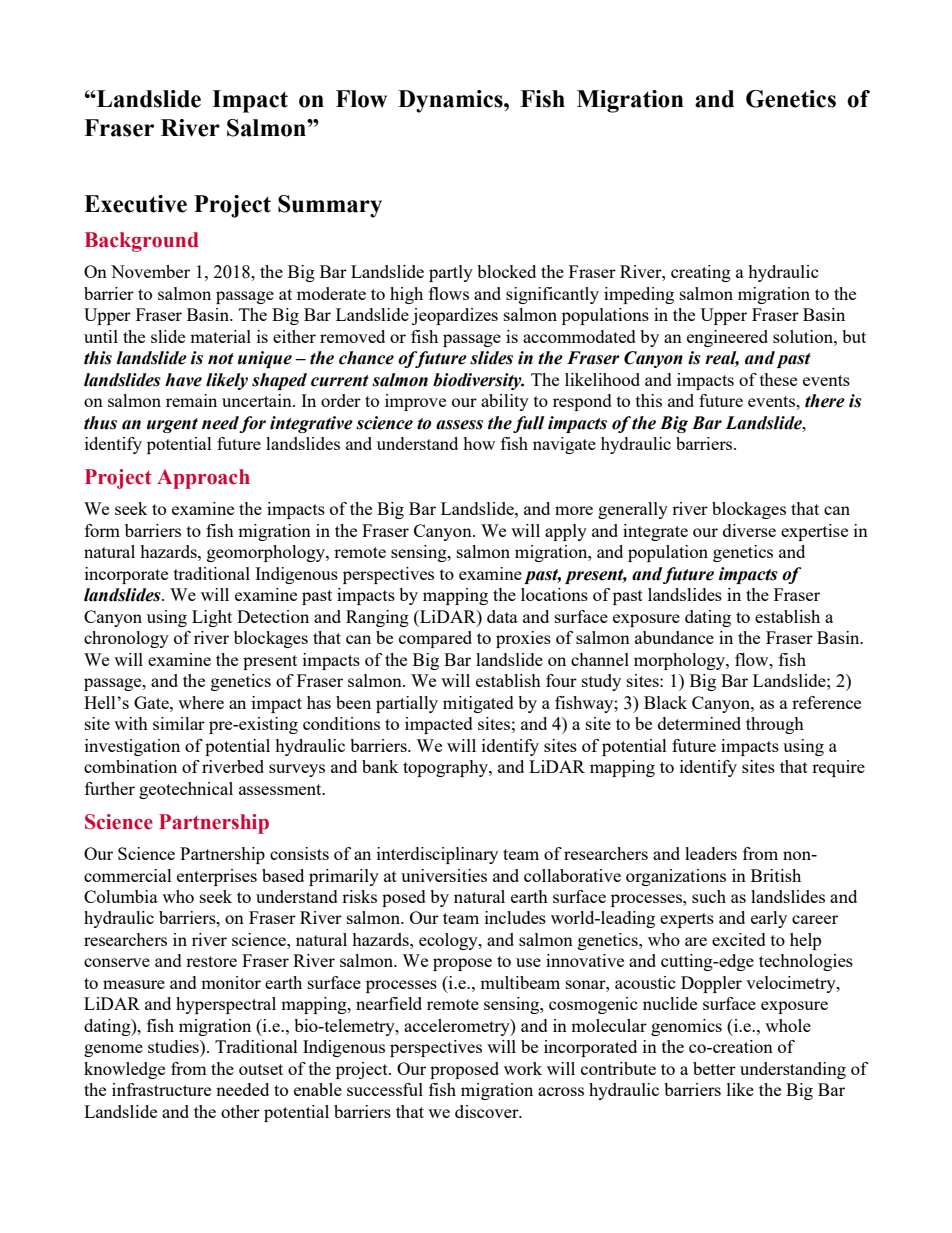 The image size is (952, 1233). Describe the element at coordinates (161, 1089) in the document. I see `infrastructure` at that location.
